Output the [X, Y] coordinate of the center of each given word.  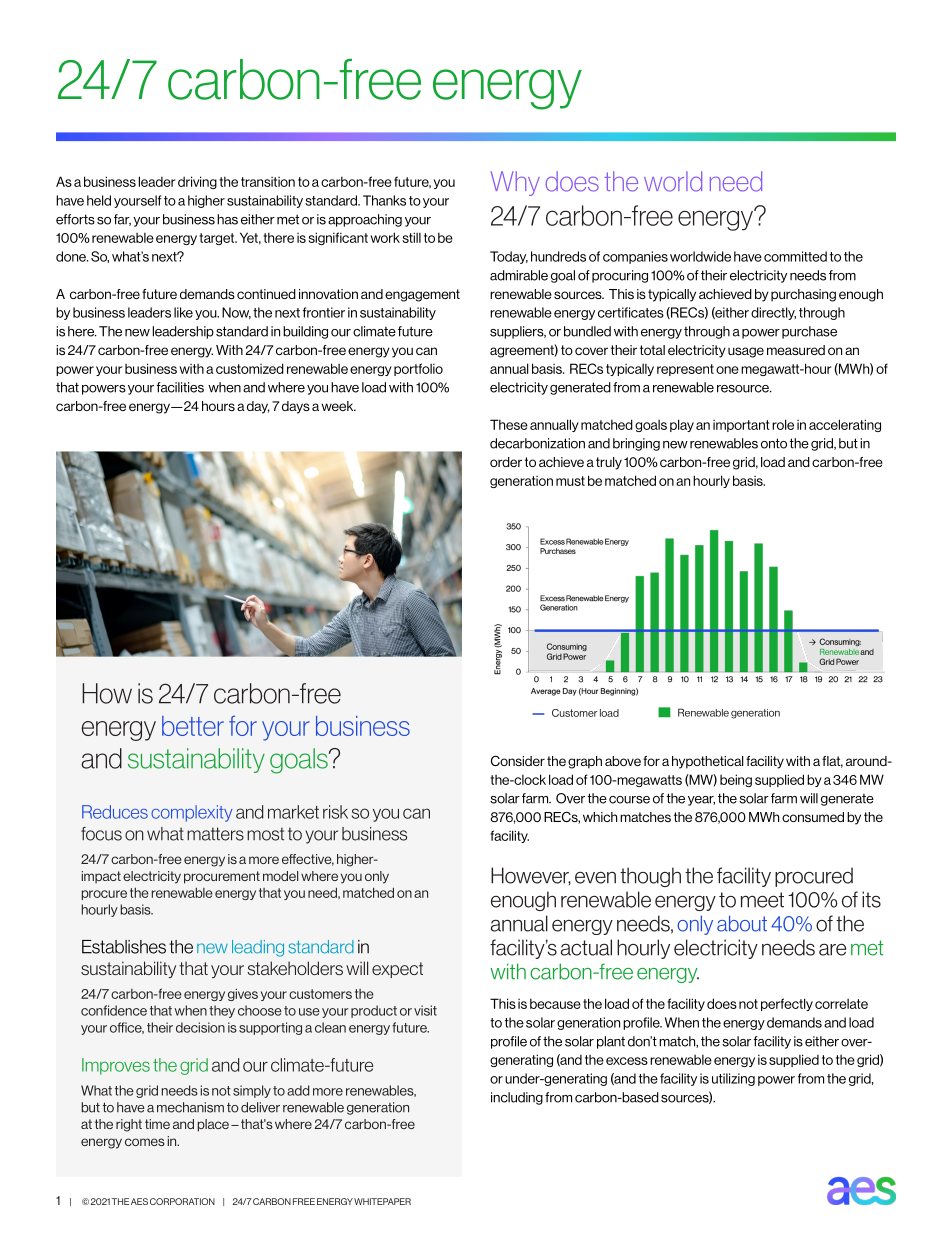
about [742, 924]
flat [832, 762]
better [193, 726]
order [506, 462]
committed [795, 256]
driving [197, 182]
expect [397, 970]
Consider [518, 760]
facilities [180, 387]
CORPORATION [182, 1201]
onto [774, 443]
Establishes [124, 947]
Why [515, 183]
